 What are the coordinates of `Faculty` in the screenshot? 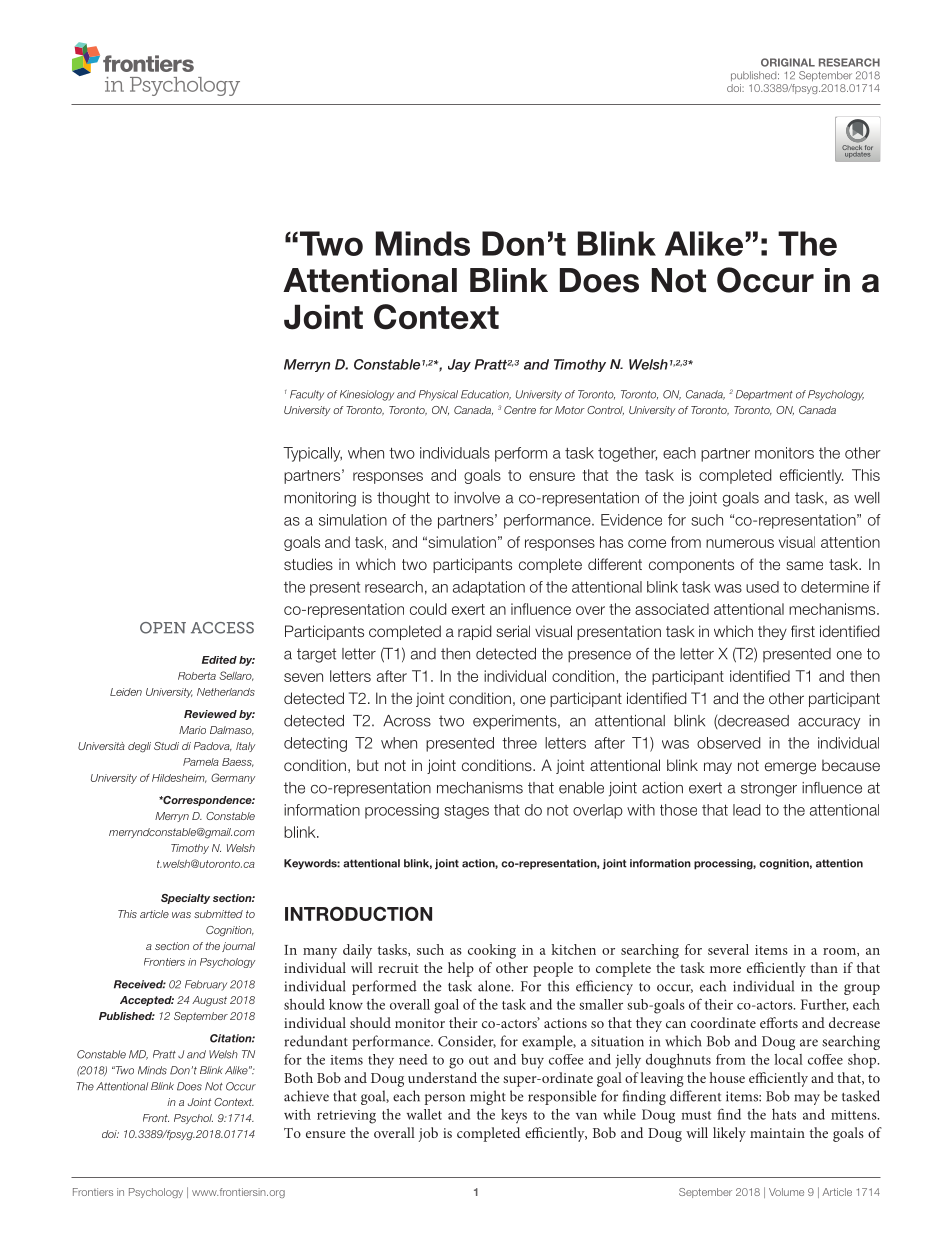 It's located at (307, 395).
